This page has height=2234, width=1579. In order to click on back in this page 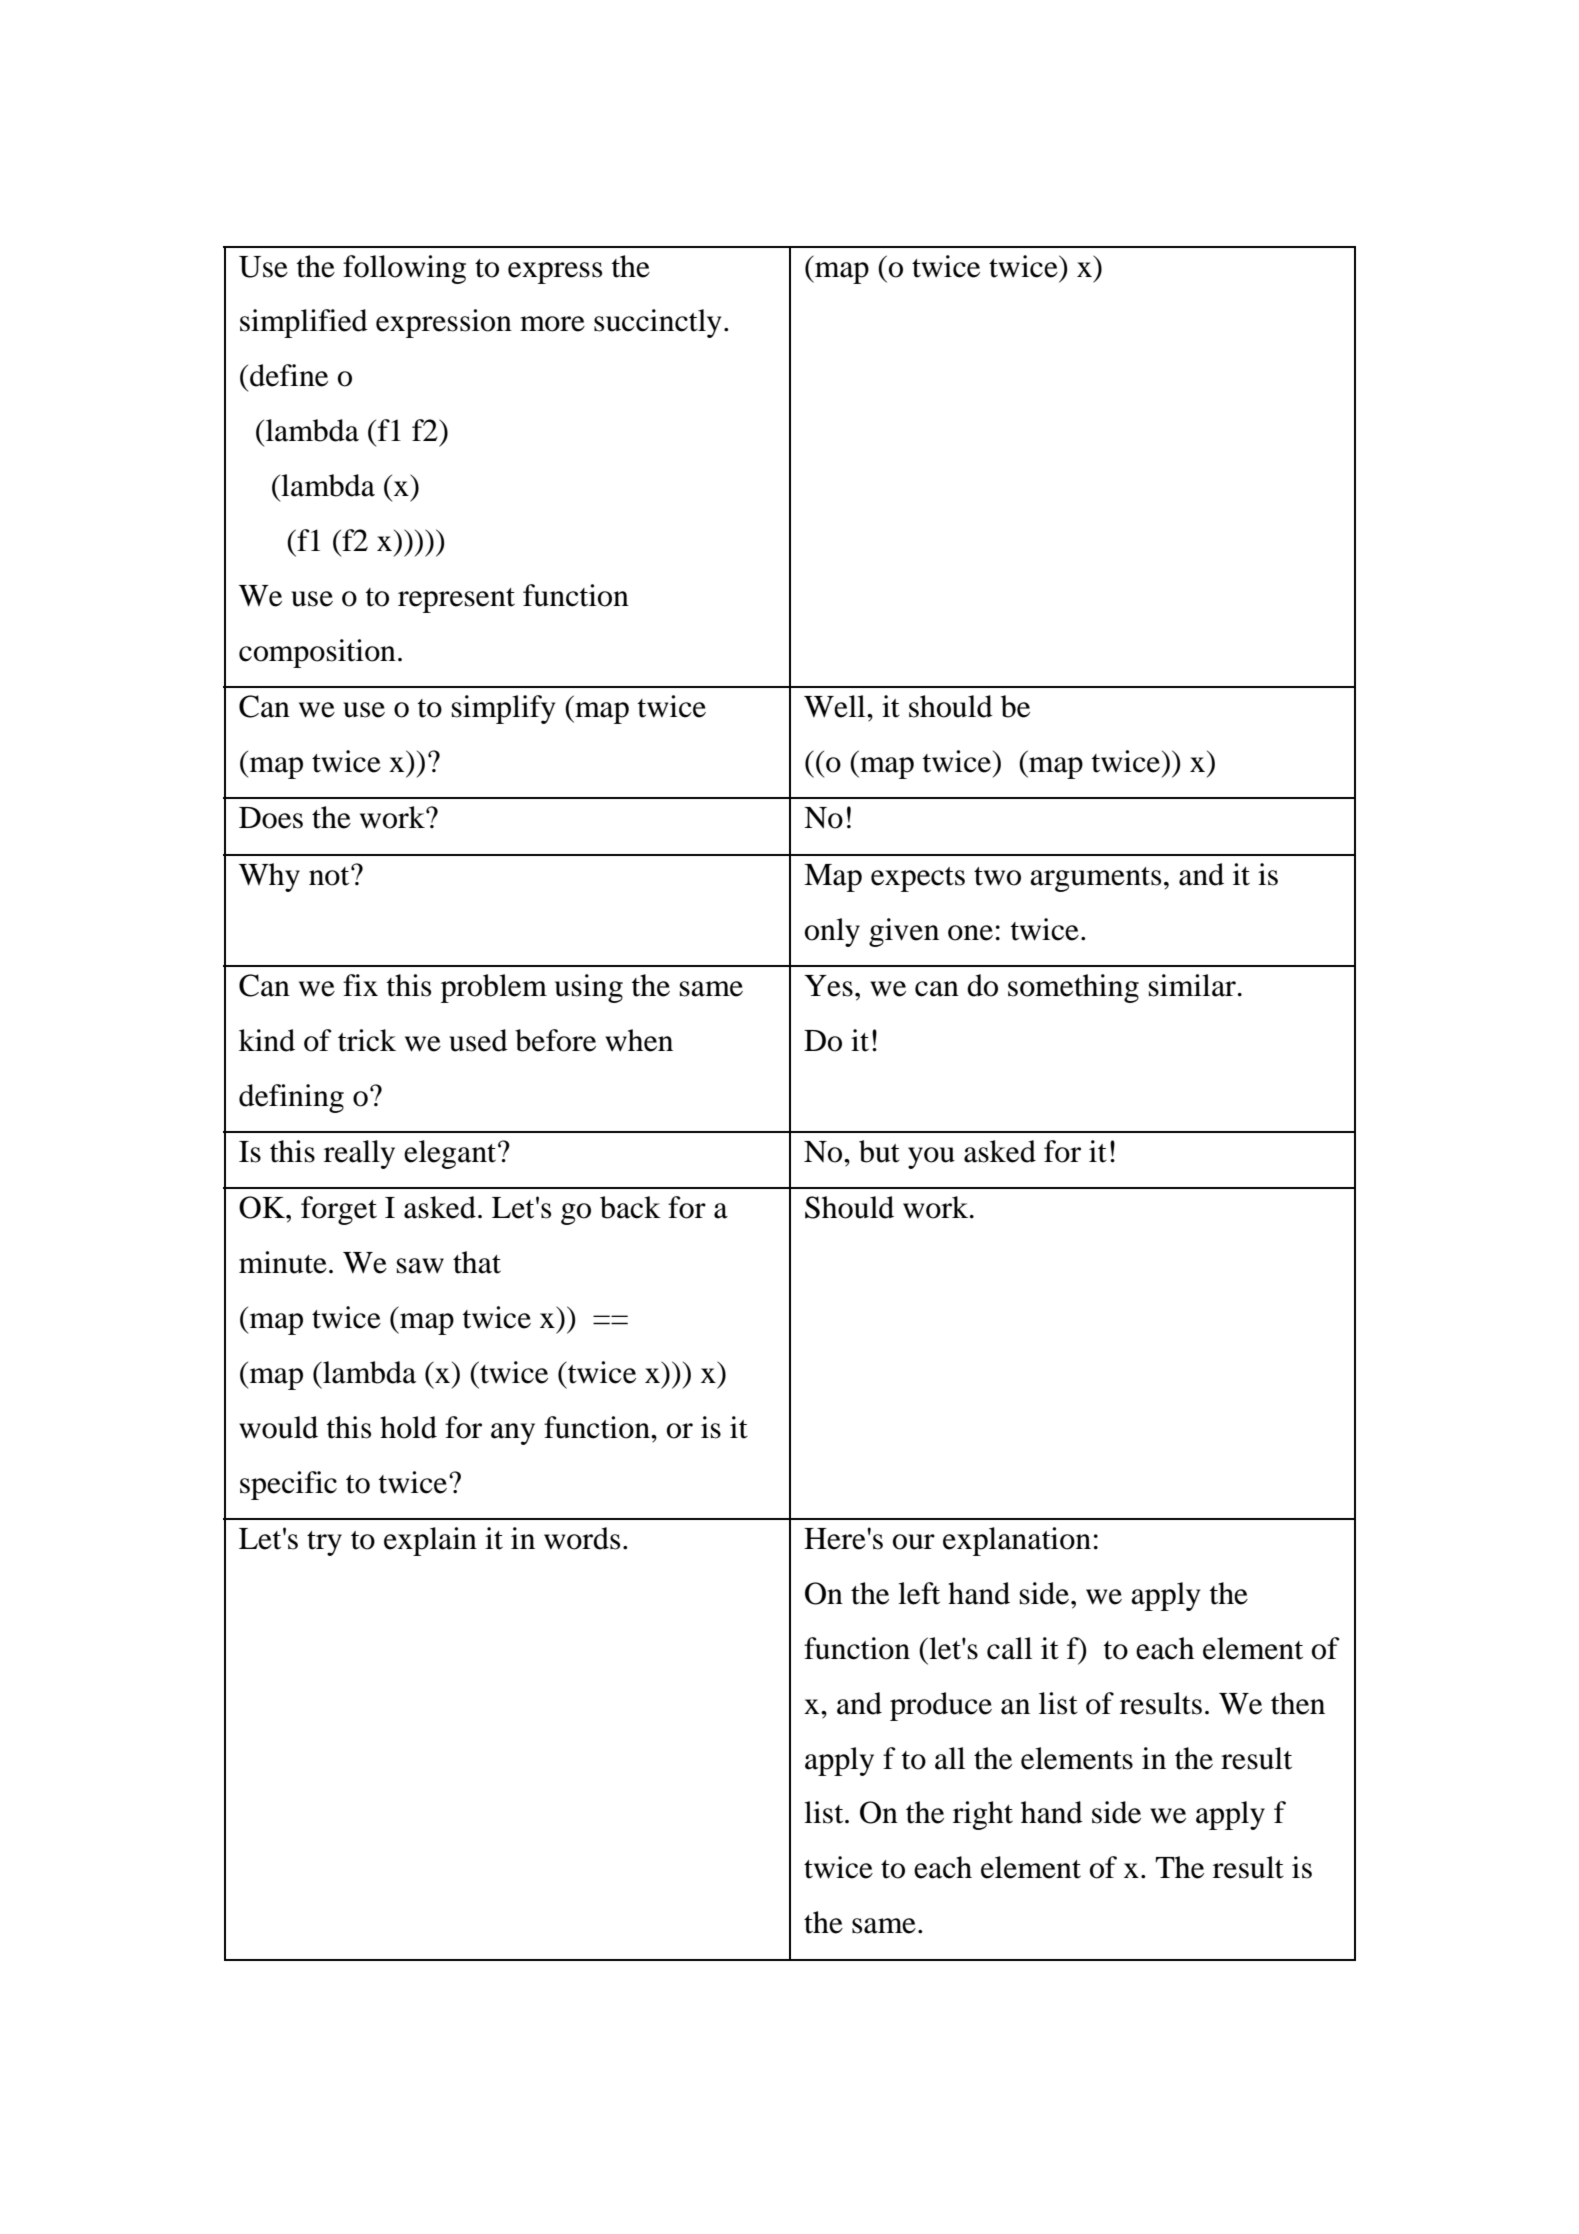, I will do `click(630, 1207)`.
